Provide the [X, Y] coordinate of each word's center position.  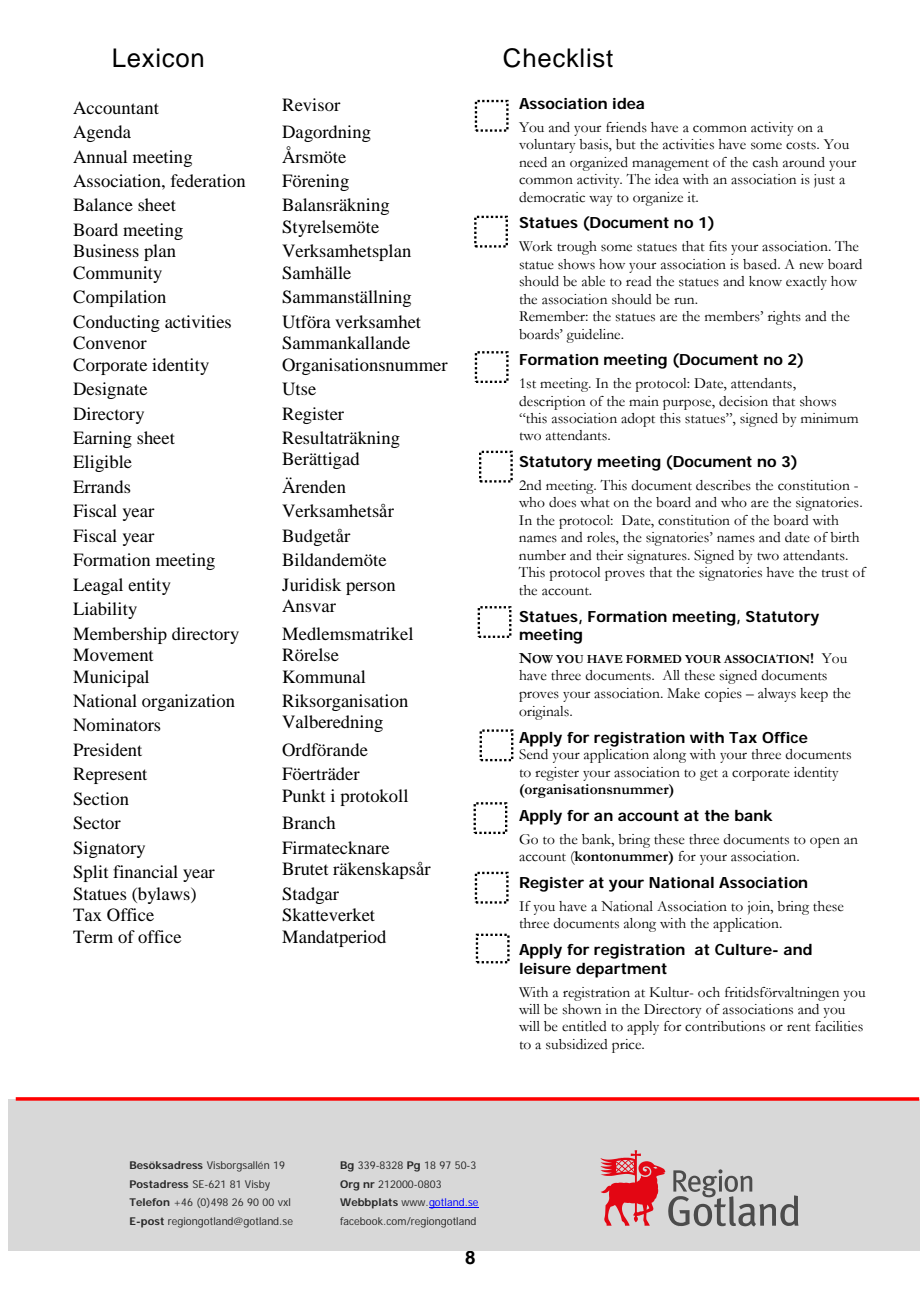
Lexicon [158, 58]
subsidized [577, 1044]
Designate [110, 390]
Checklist [558, 58]
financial [145, 871]
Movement [113, 654]
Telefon [149, 1202]
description [552, 403]
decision [743, 401]
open [825, 842]
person [370, 588]
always [777, 695]
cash [765, 162]
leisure [545, 968]
